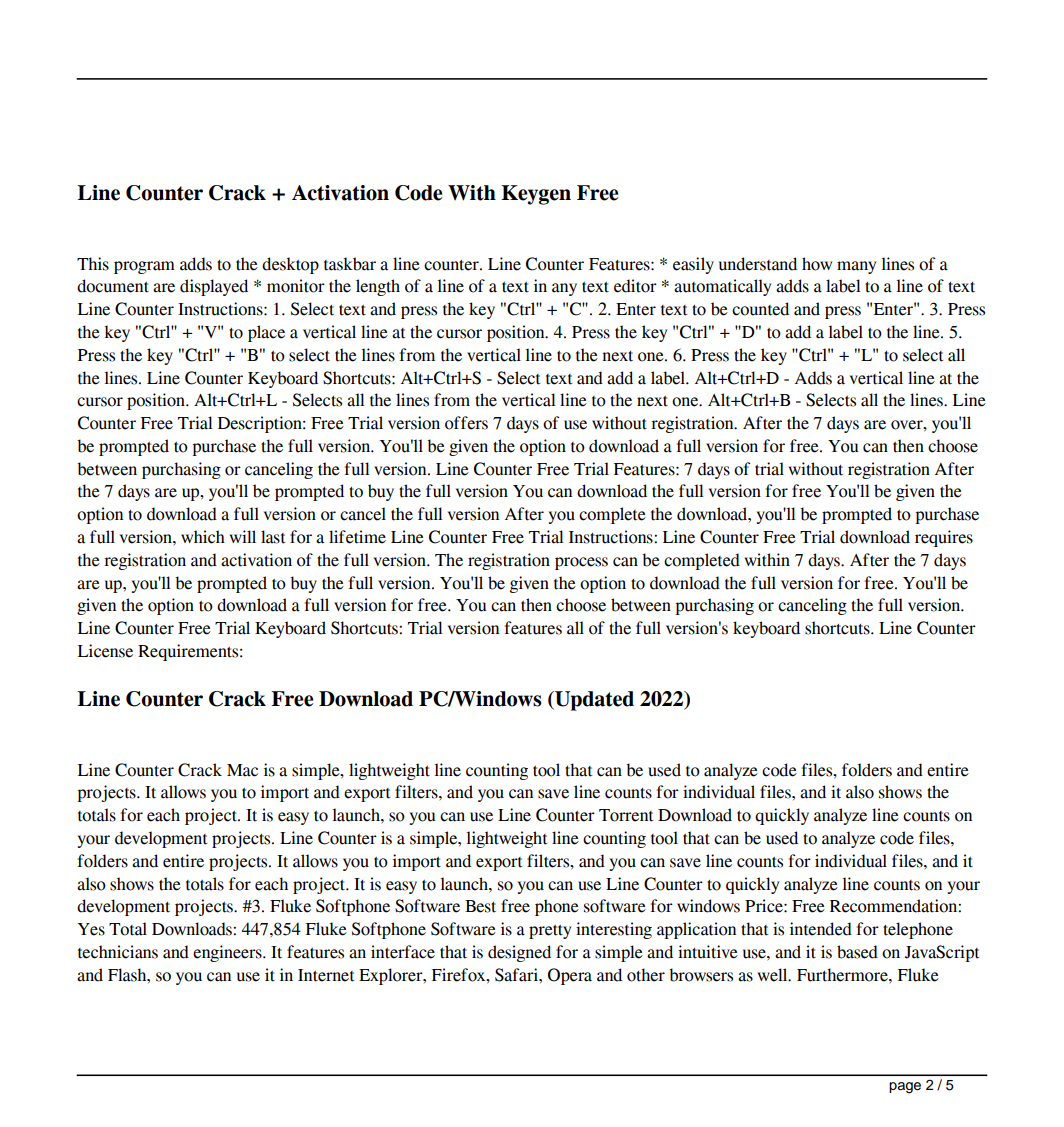 The width and height of the screenshot is (1064, 1127). I want to click on Opera, so click(570, 976).
